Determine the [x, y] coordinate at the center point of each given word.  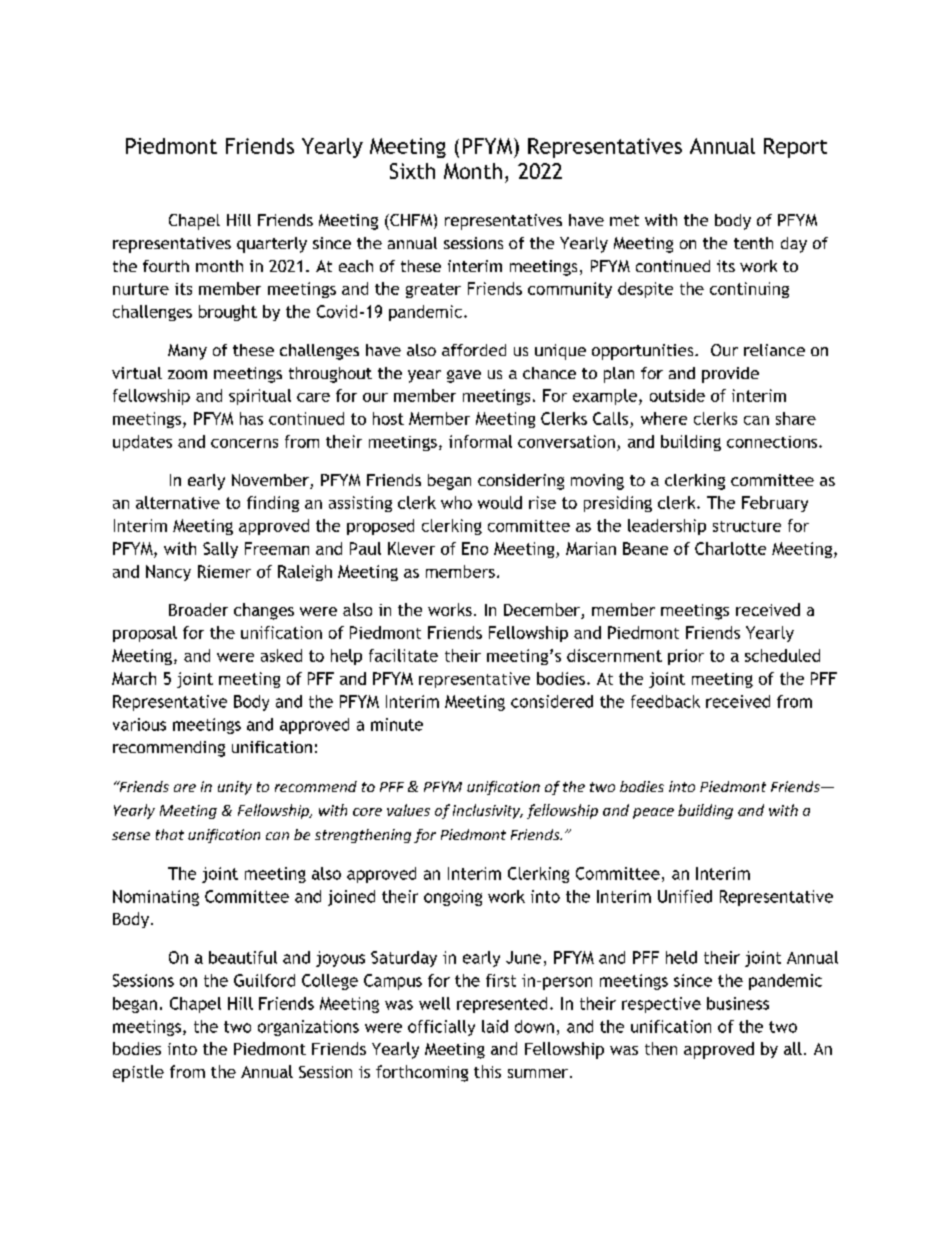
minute [397, 724]
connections [772, 442]
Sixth [412, 171]
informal [480, 441]
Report [795, 148]
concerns [244, 443]
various [139, 724]
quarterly [272, 245]
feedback [665, 701]
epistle [138, 1073]
